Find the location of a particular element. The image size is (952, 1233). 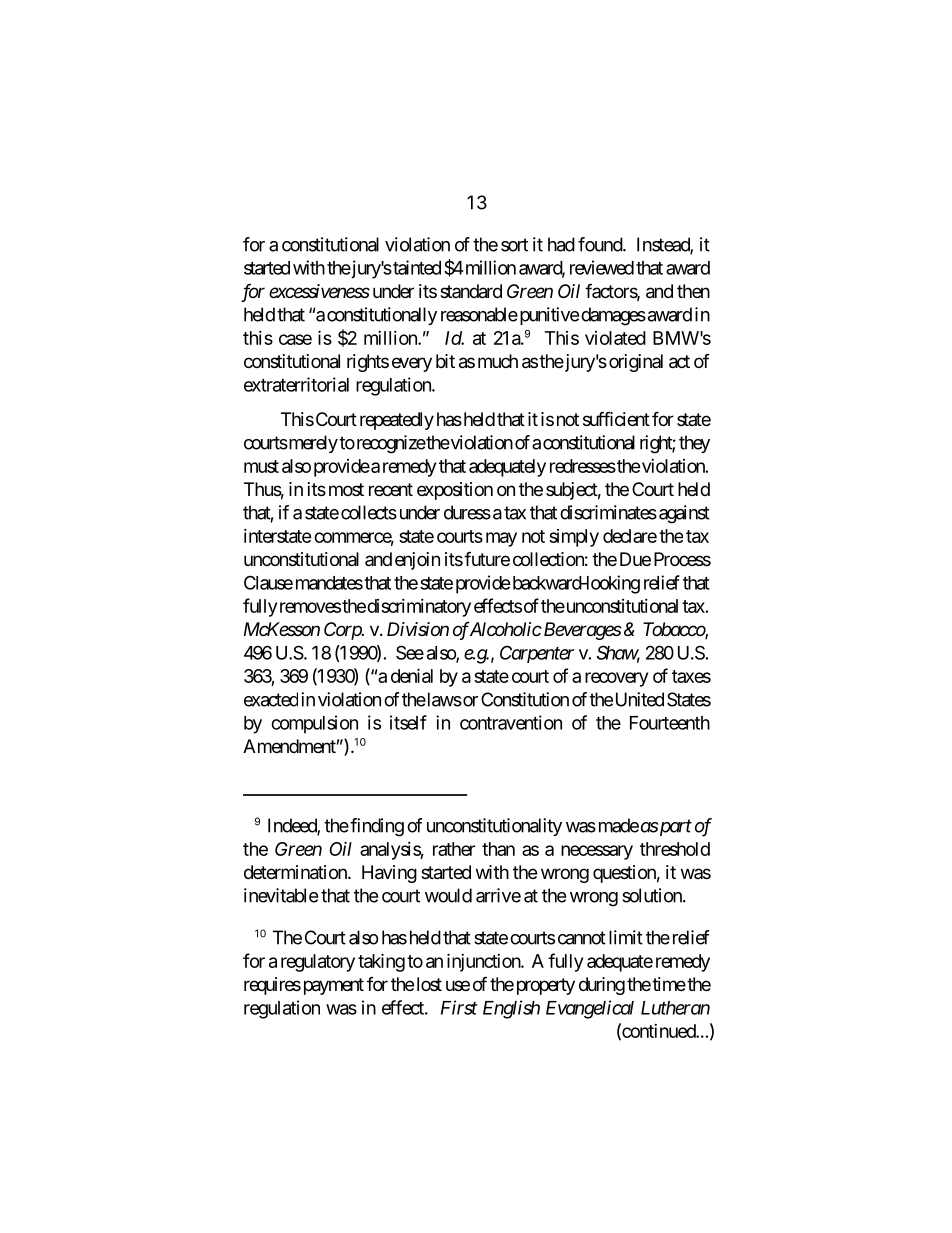

payment is located at coordinates (332, 986).
